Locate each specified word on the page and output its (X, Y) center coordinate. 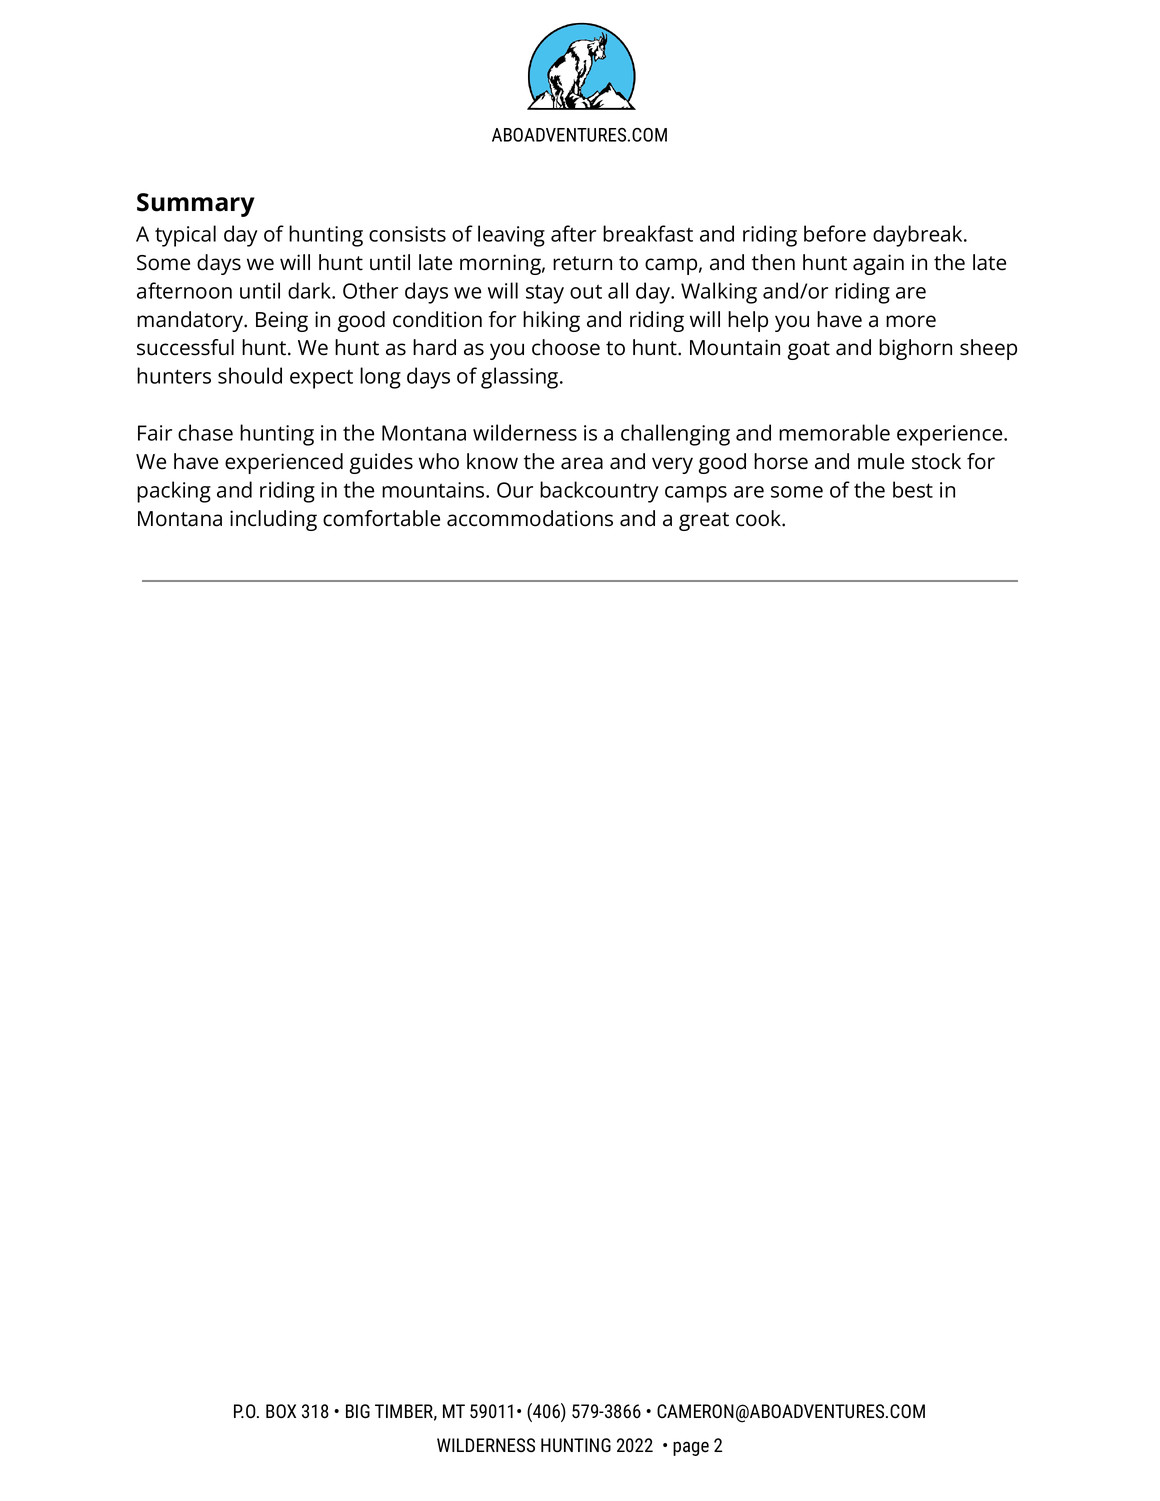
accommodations (530, 518)
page (691, 1448)
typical (185, 236)
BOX (281, 1411)
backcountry (599, 492)
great (704, 521)
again (878, 264)
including (273, 520)
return (582, 263)
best (913, 489)
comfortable (381, 518)
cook (759, 518)
